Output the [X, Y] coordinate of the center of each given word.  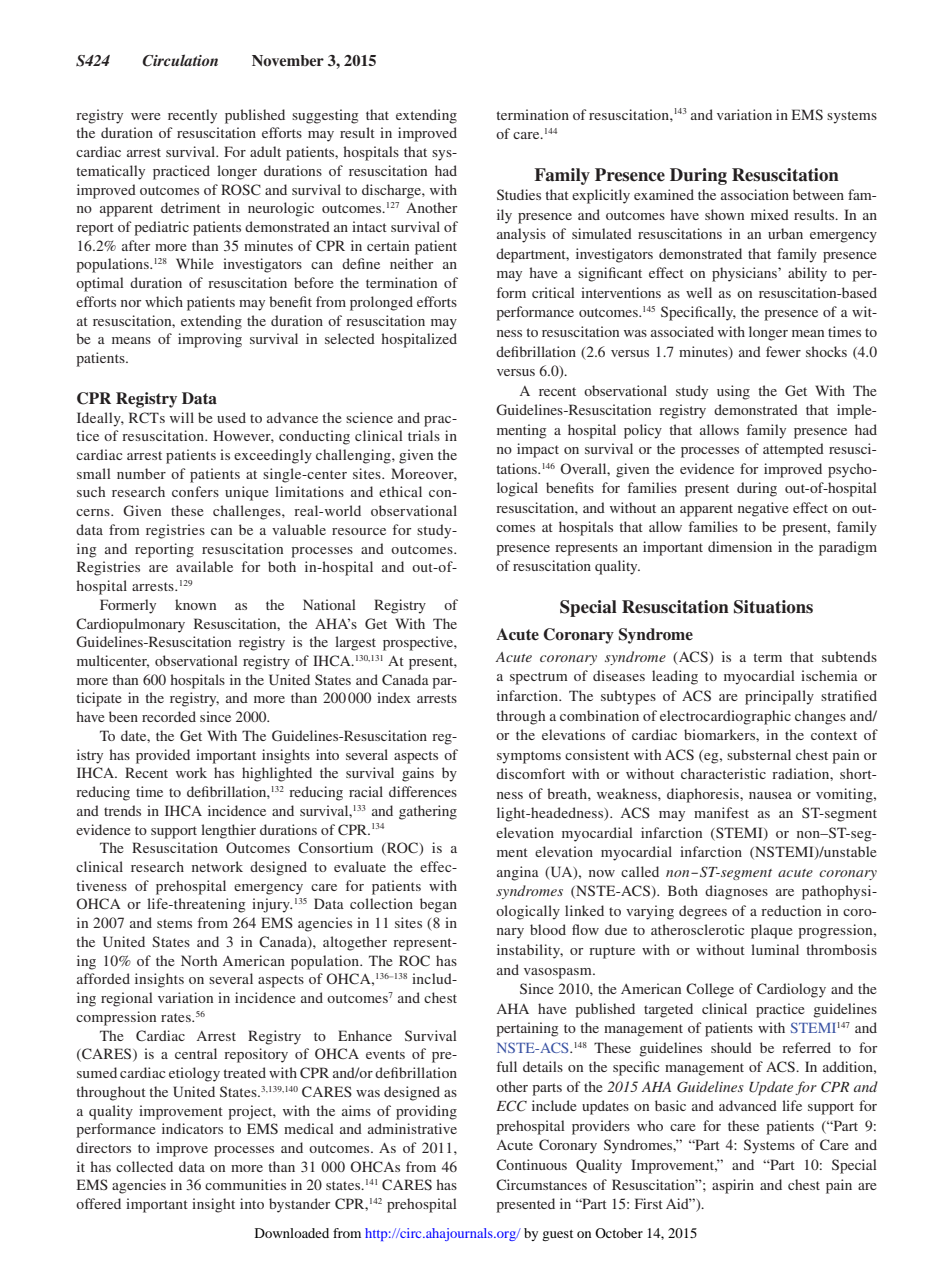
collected [144, 1166]
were [145, 116]
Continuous [531, 1164]
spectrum [539, 678]
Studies [519, 194]
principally [779, 697]
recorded [169, 716]
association [755, 194]
